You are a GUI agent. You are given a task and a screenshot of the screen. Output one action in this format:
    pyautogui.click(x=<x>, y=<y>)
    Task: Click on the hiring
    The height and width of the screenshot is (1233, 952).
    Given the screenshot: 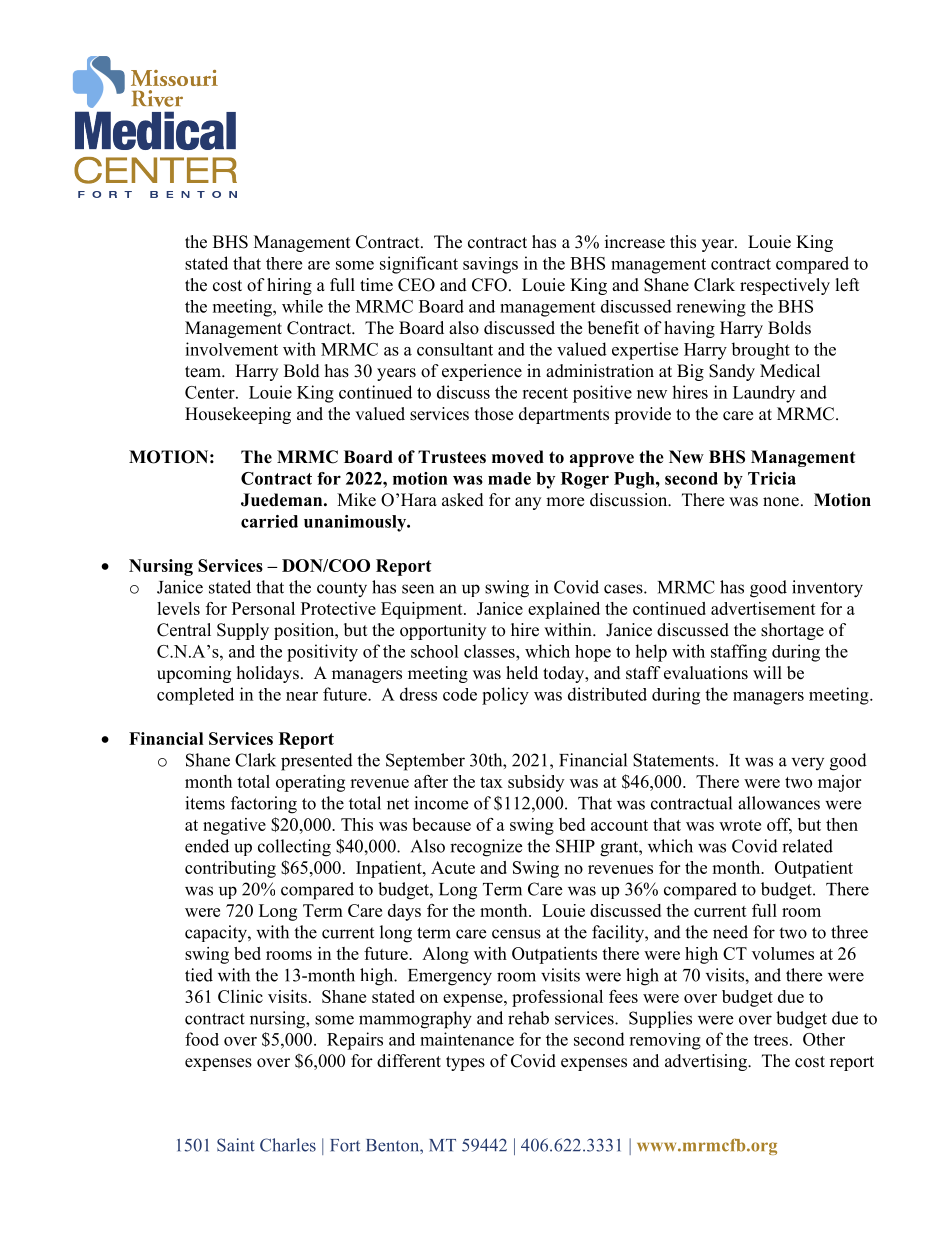 What is the action you would take?
    pyautogui.click(x=289, y=286)
